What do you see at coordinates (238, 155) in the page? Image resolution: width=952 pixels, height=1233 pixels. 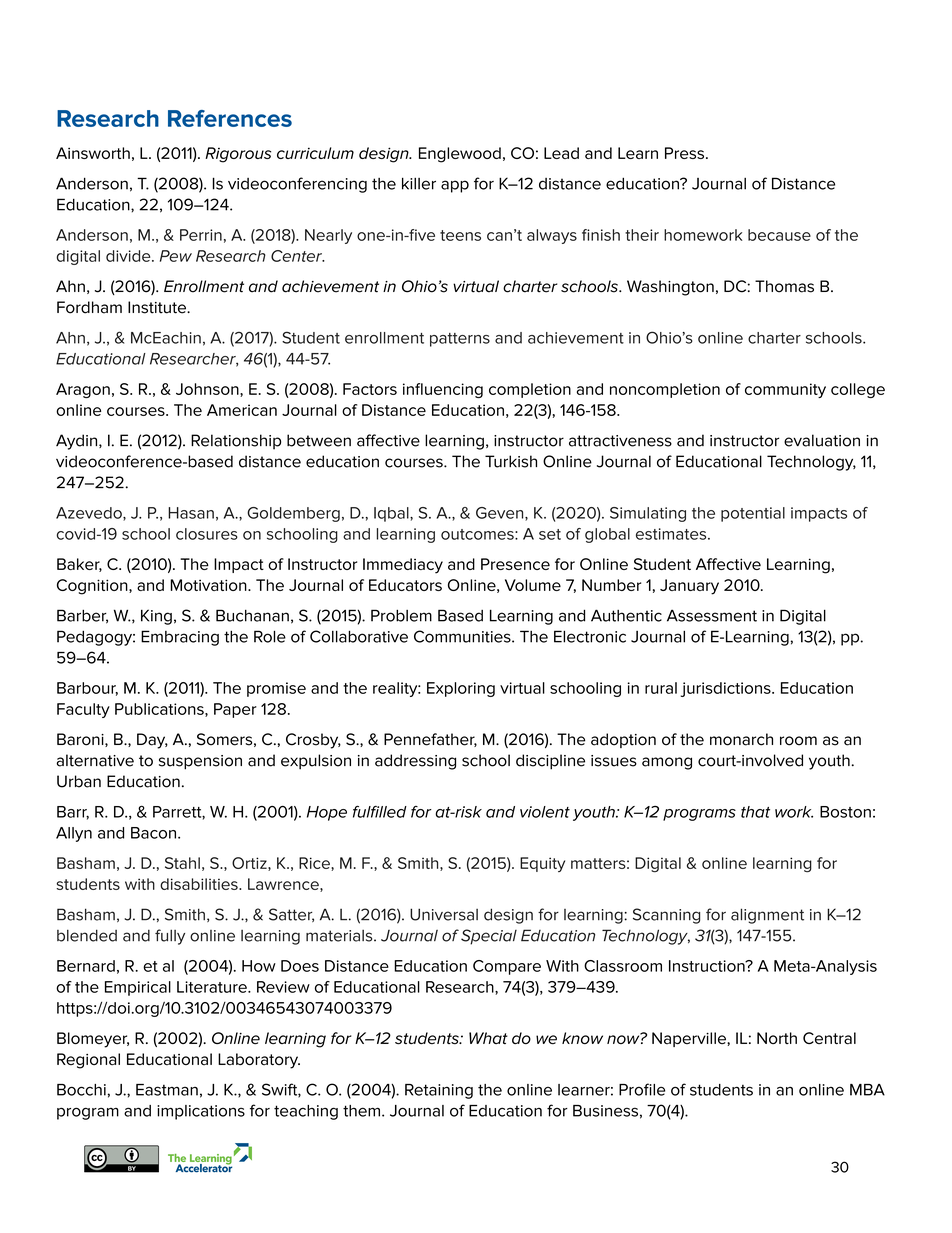 I see `Rigorous` at bounding box center [238, 155].
